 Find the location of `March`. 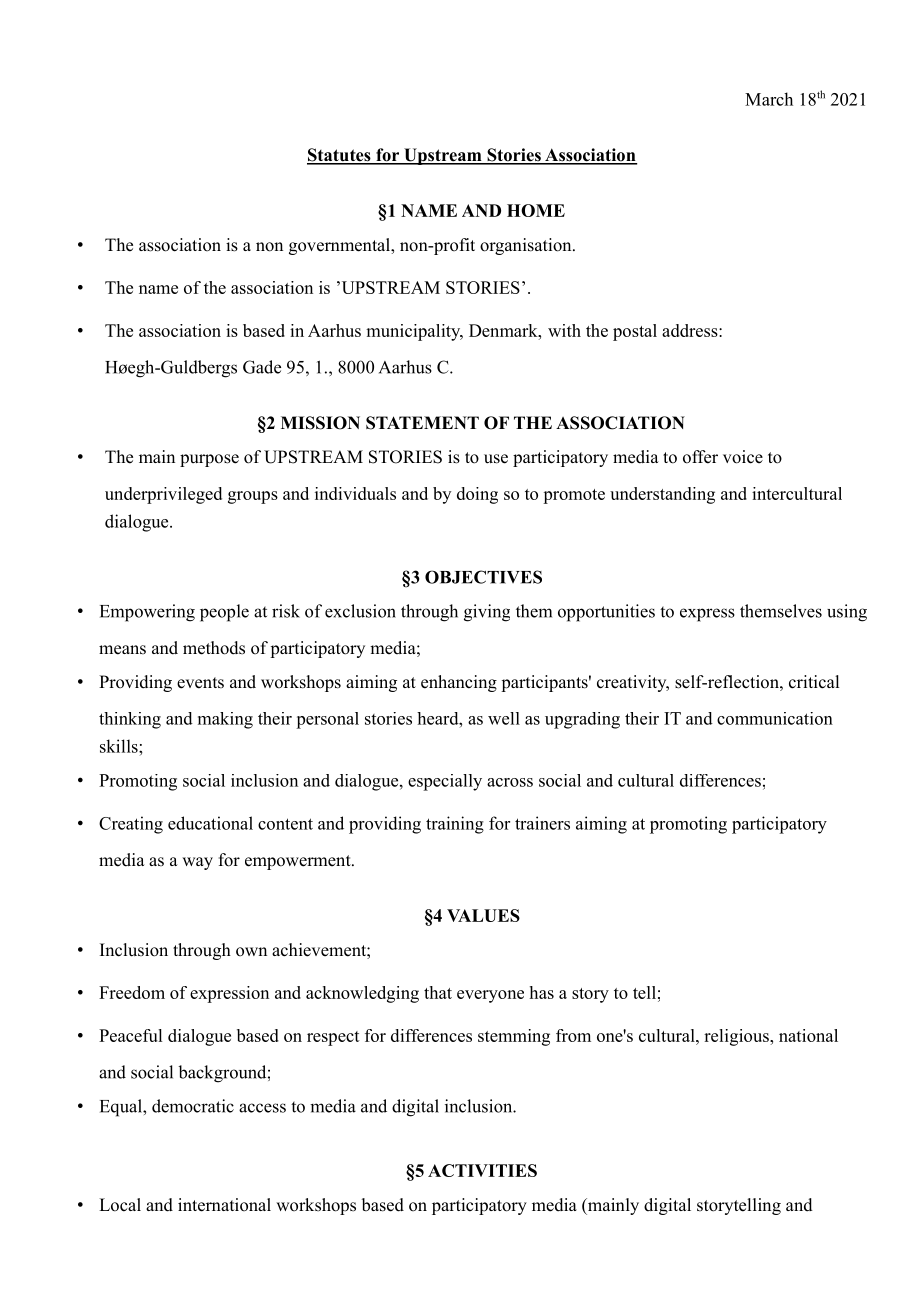

March is located at coordinates (769, 99).
